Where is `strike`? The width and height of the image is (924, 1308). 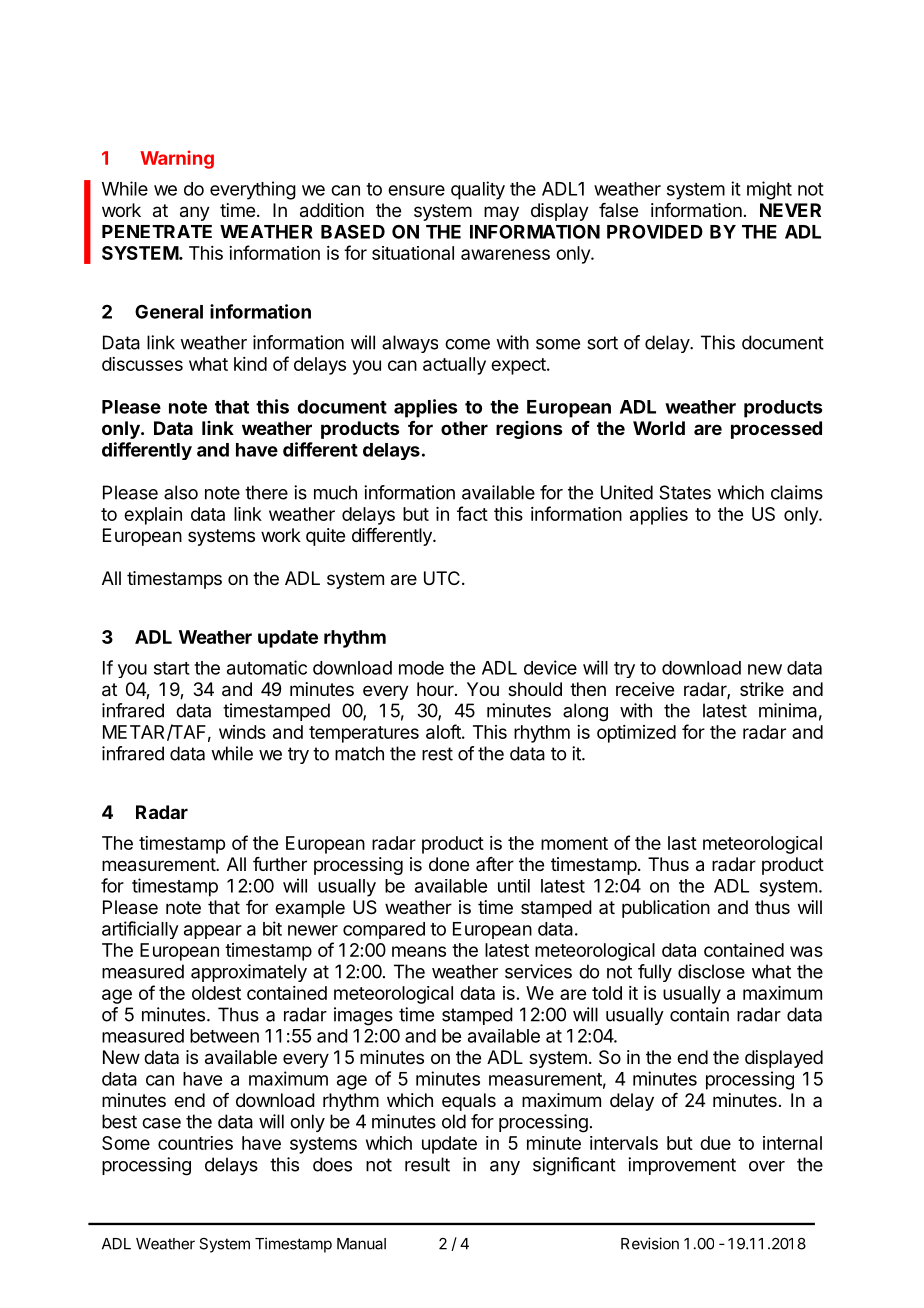
strike is located at coordinates (762, 689).
